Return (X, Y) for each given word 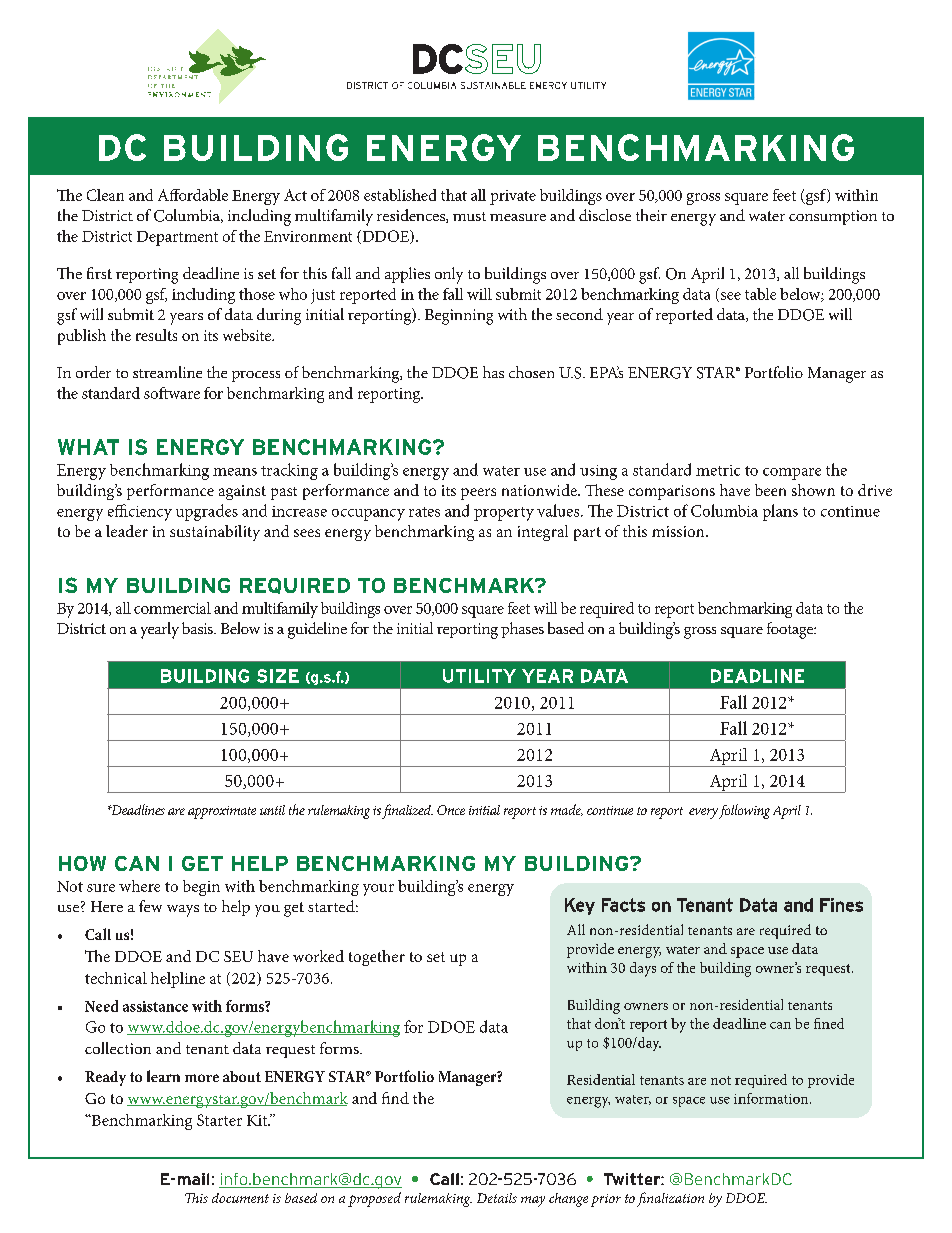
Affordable (193, 195)
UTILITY (479, 676)
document (240, 1198)
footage (791, 630)
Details (497, 1198)
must (469, 216)
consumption (833, 217)
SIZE (278, 676)
